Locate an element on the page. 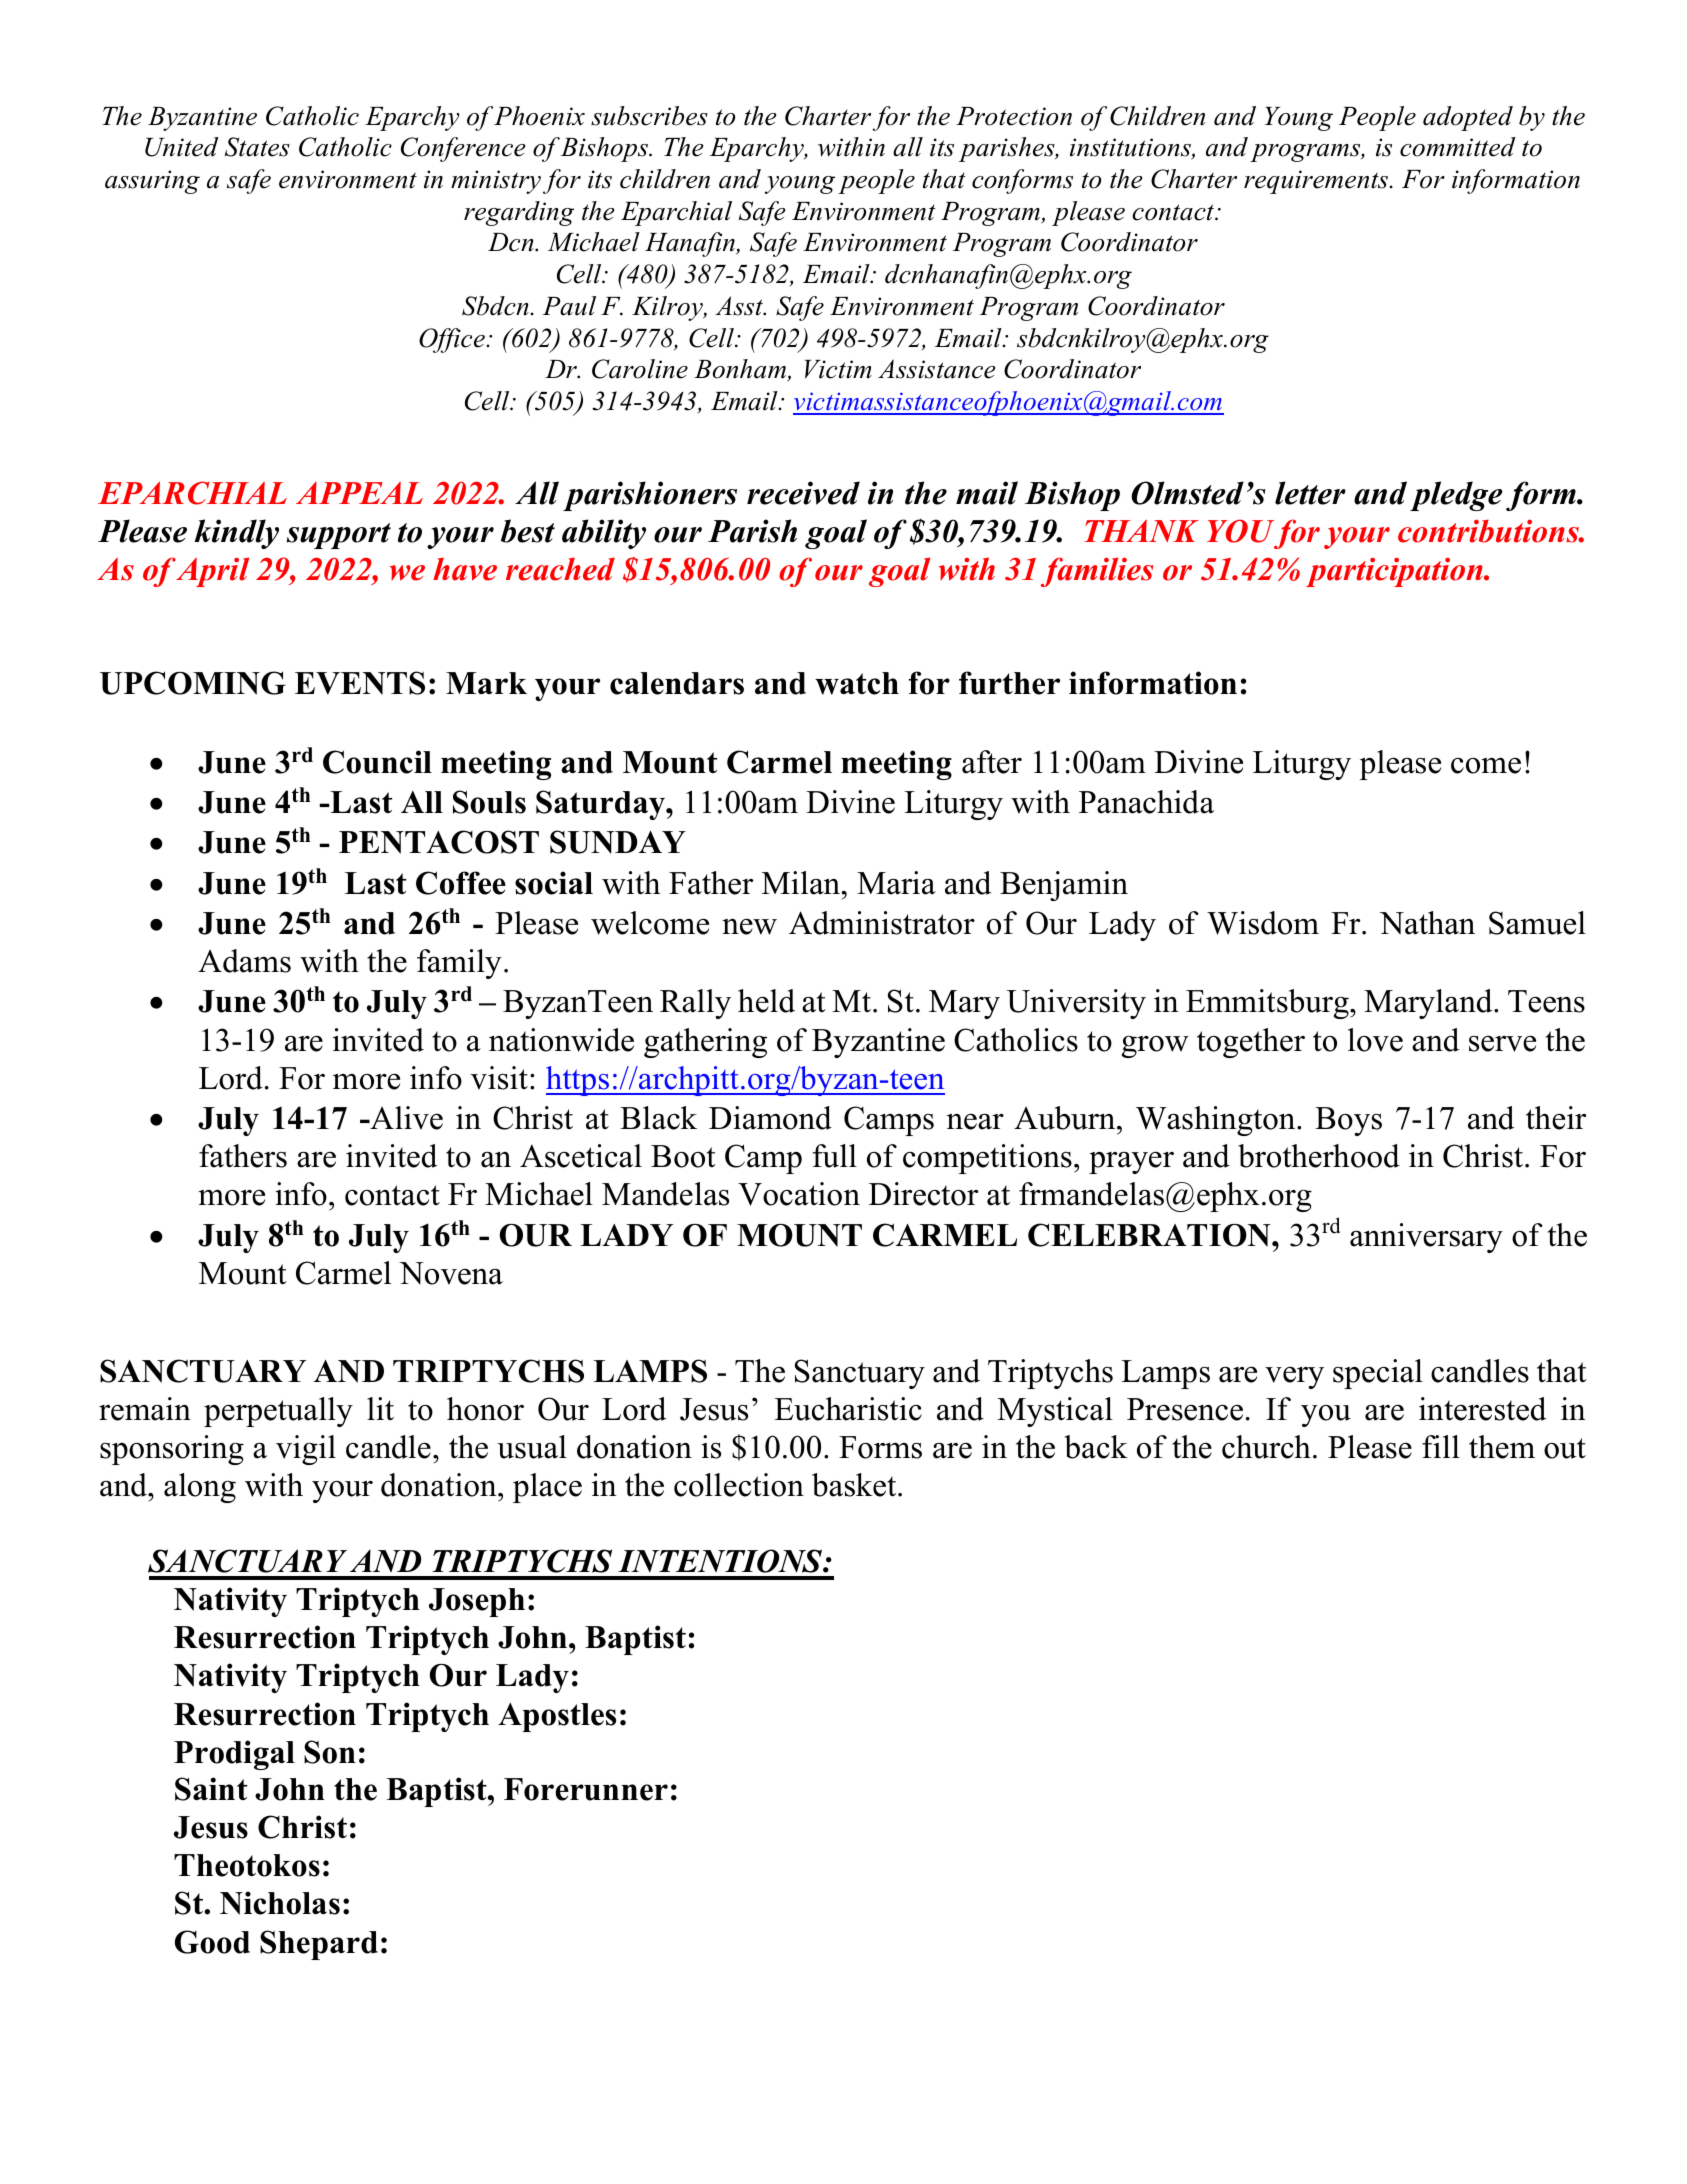 Image resolution: width=1687 pixels, height=2184 pixels. committed is located at coordinates (1457, 147).
